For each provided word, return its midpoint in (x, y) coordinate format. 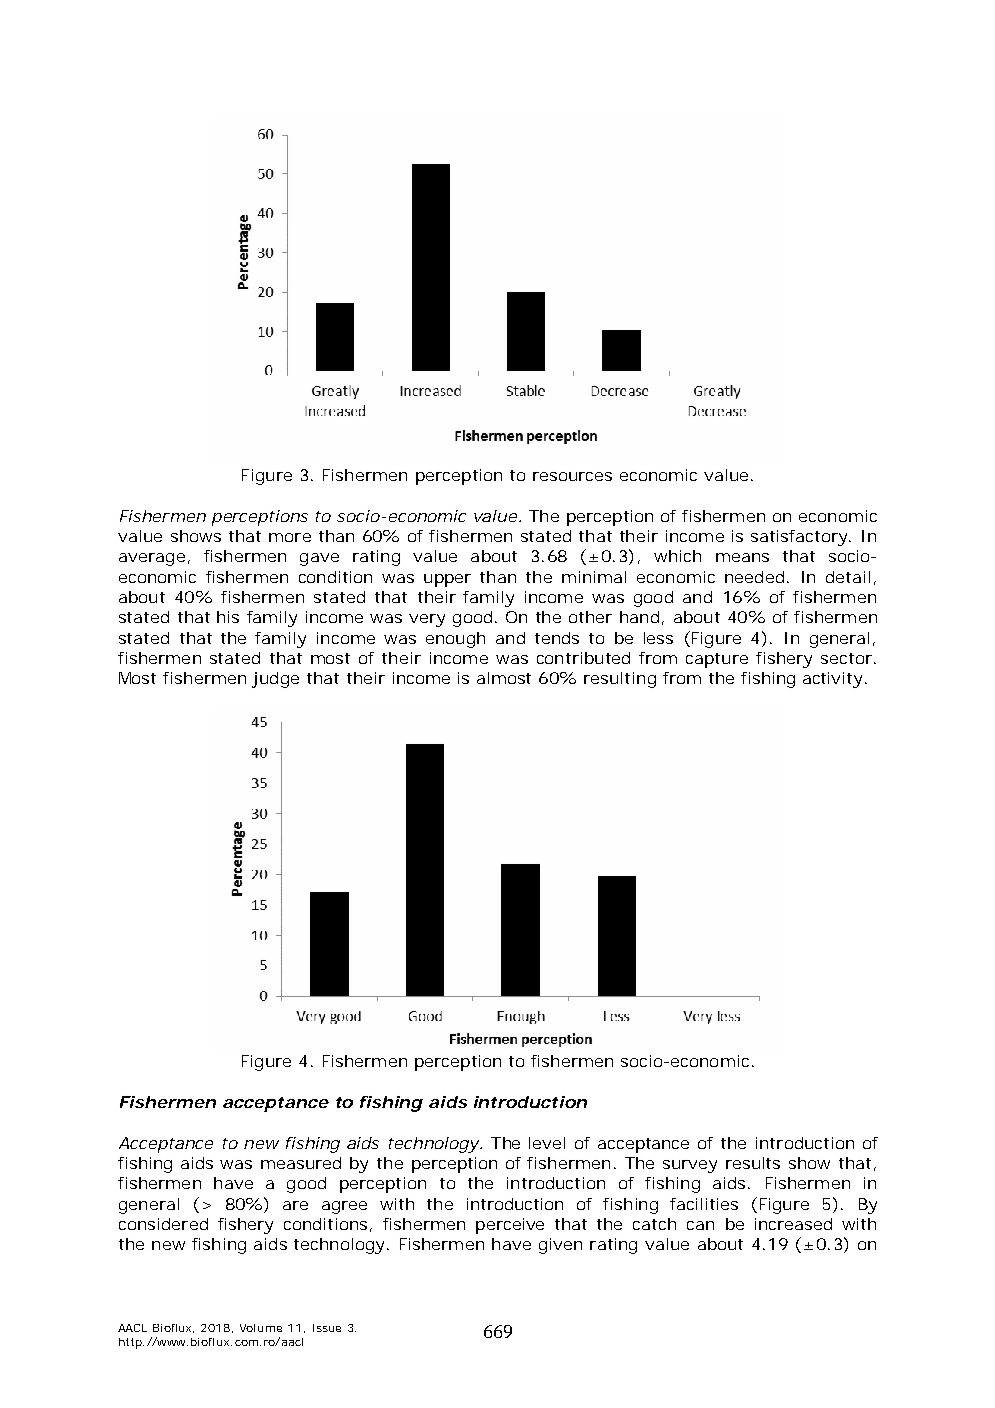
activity (832, 680)
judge (275, 680)
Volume (261, 1328)
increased (793, 1224)
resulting (620, 680)
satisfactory (800, 538)
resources (572, 476)
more (290, 537)
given (560, 1246)
